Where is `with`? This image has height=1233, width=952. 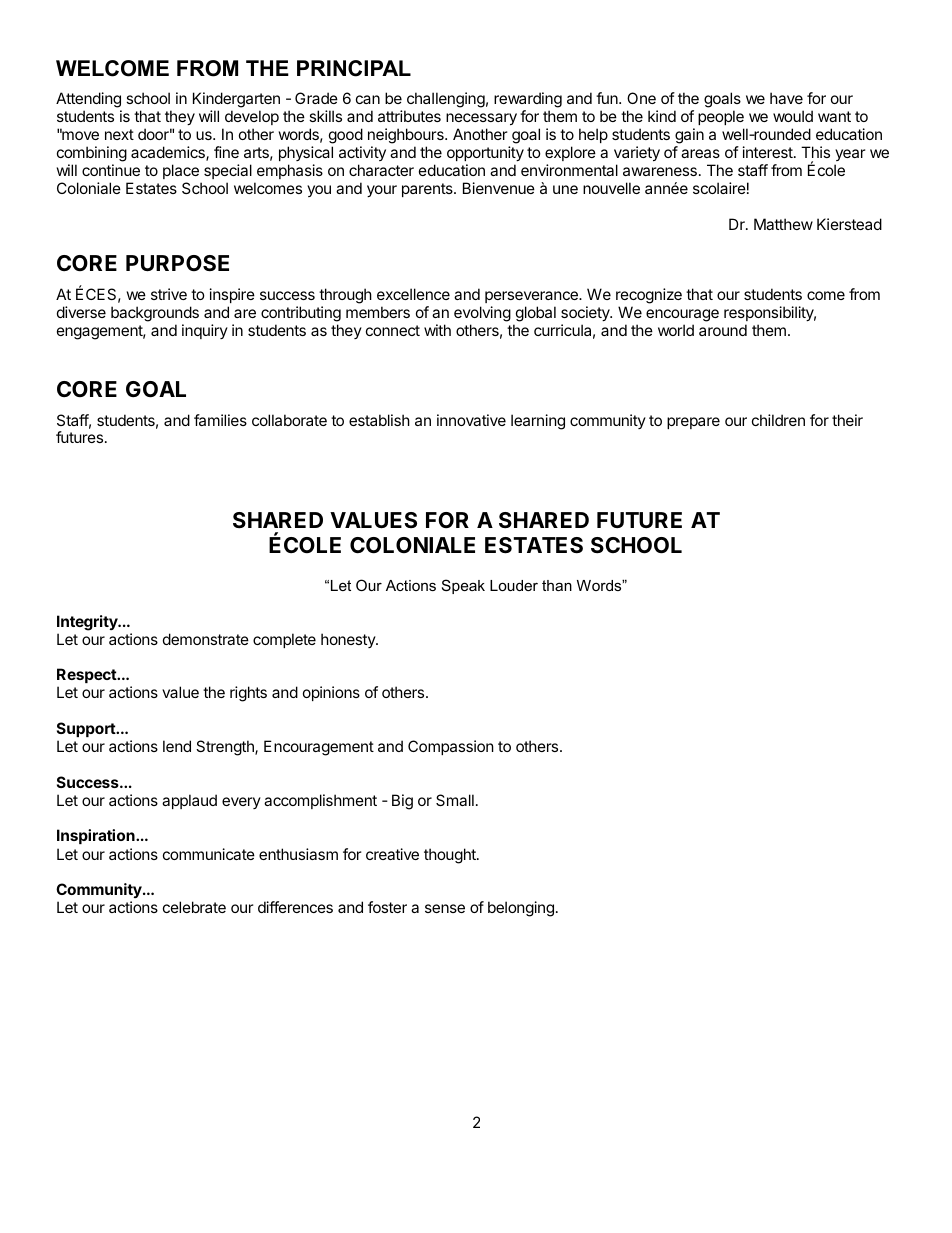 with is located at coordinates (437, 330).
